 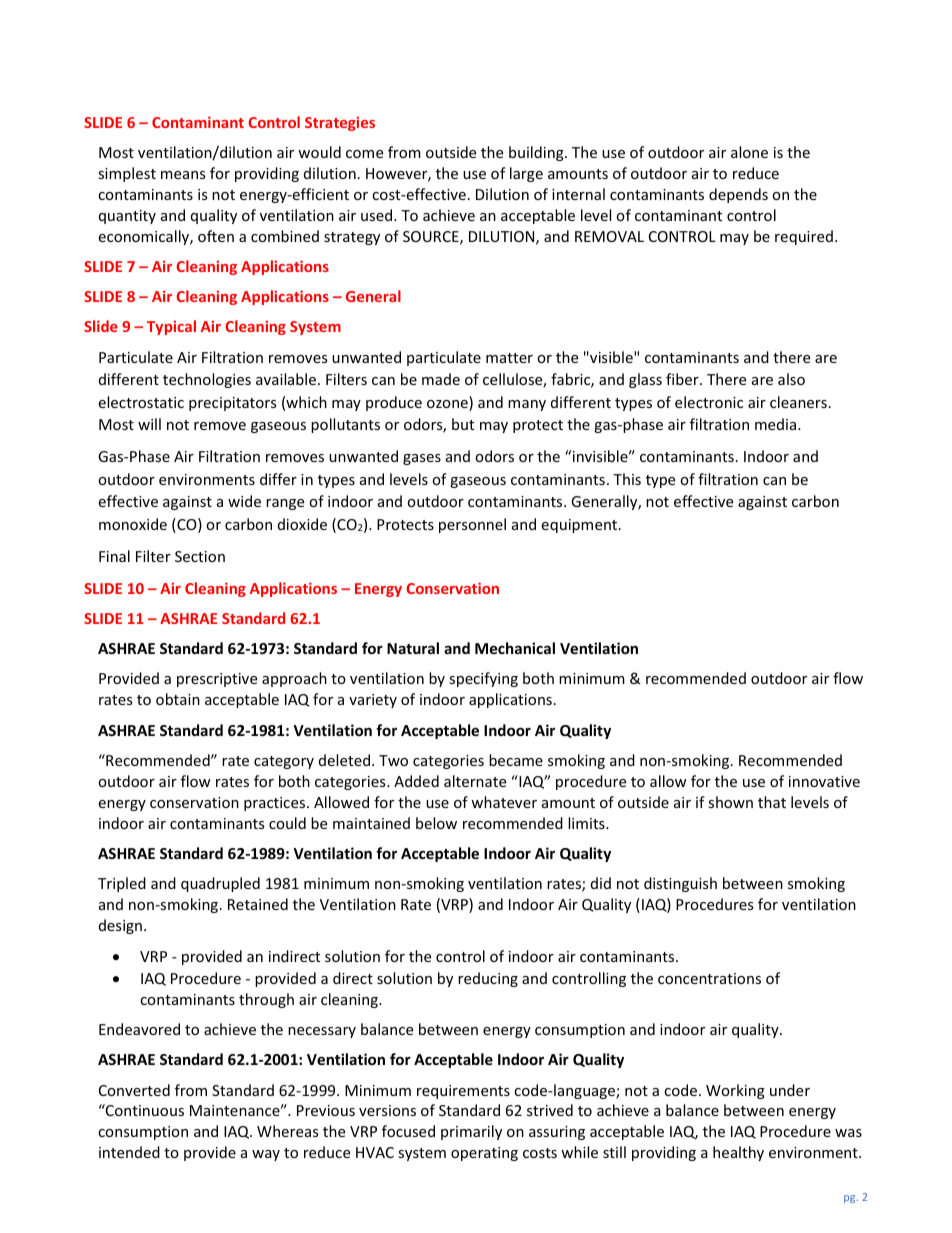 What do you see at coordinates (738, 195) in the document?
I see `depends` at bounding box center [738, 195].
